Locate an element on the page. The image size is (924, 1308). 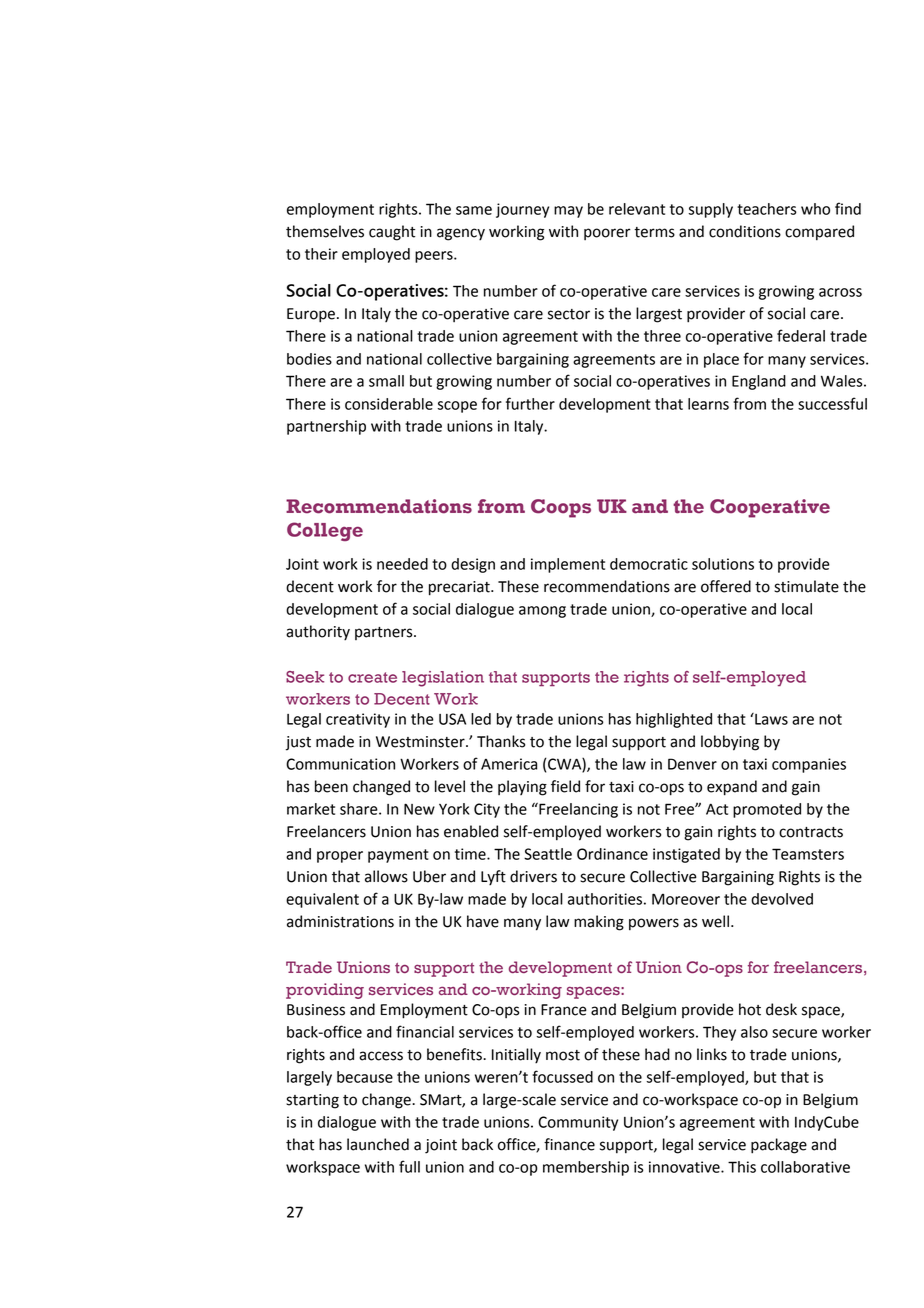
Seattle is located at coordinates (548, 854).
